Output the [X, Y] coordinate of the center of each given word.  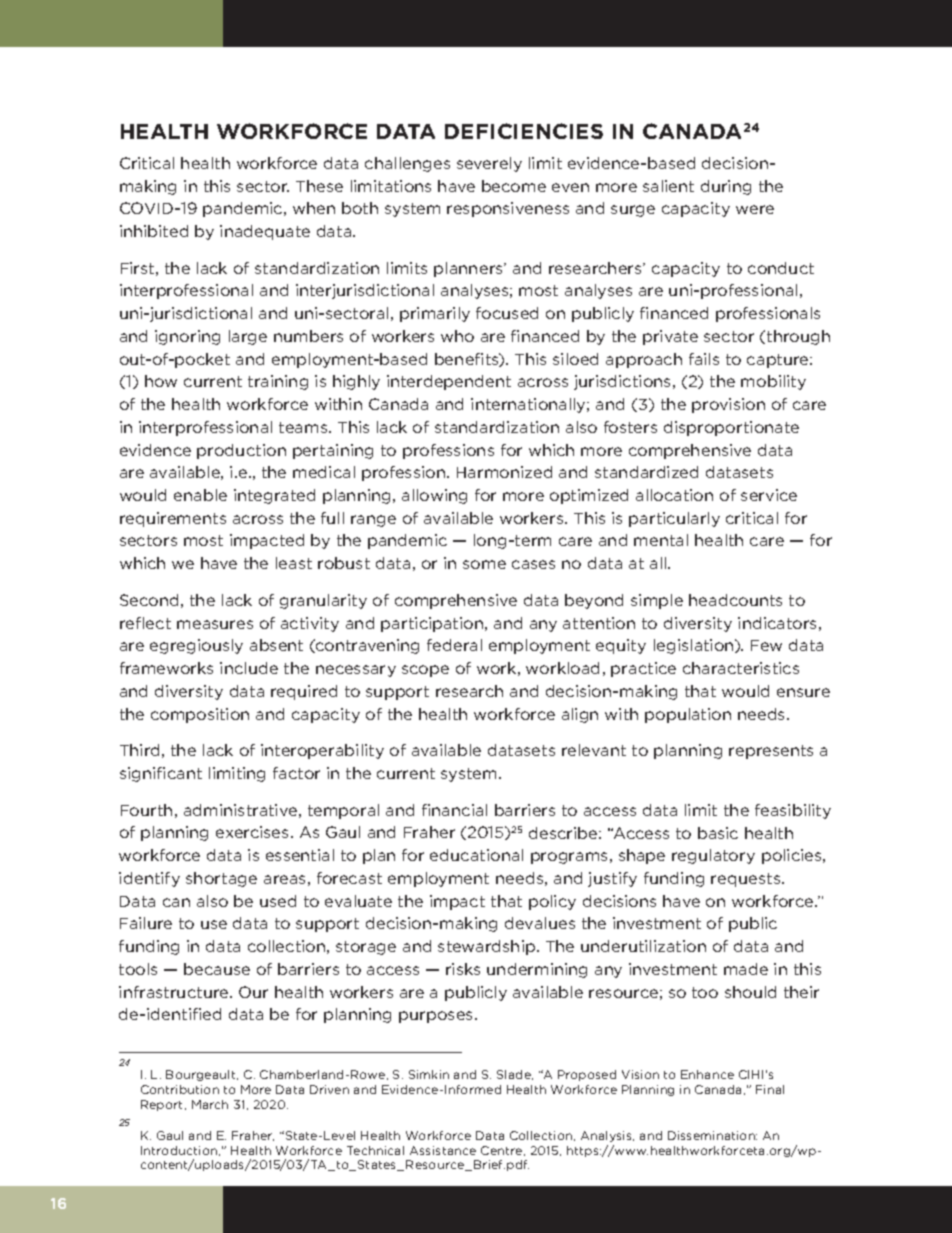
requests [747, 880]
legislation [695, 646]
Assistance [443, 1150]
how [161, 381]
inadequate [265, 232]
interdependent [449, 382]
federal [454, 645]
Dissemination [712, 1135]
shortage [221, 879]
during [726, 187]
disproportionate [731, 428]
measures [215, 624]
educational [476, 855]
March [210, 1104]
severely [489, 164]
